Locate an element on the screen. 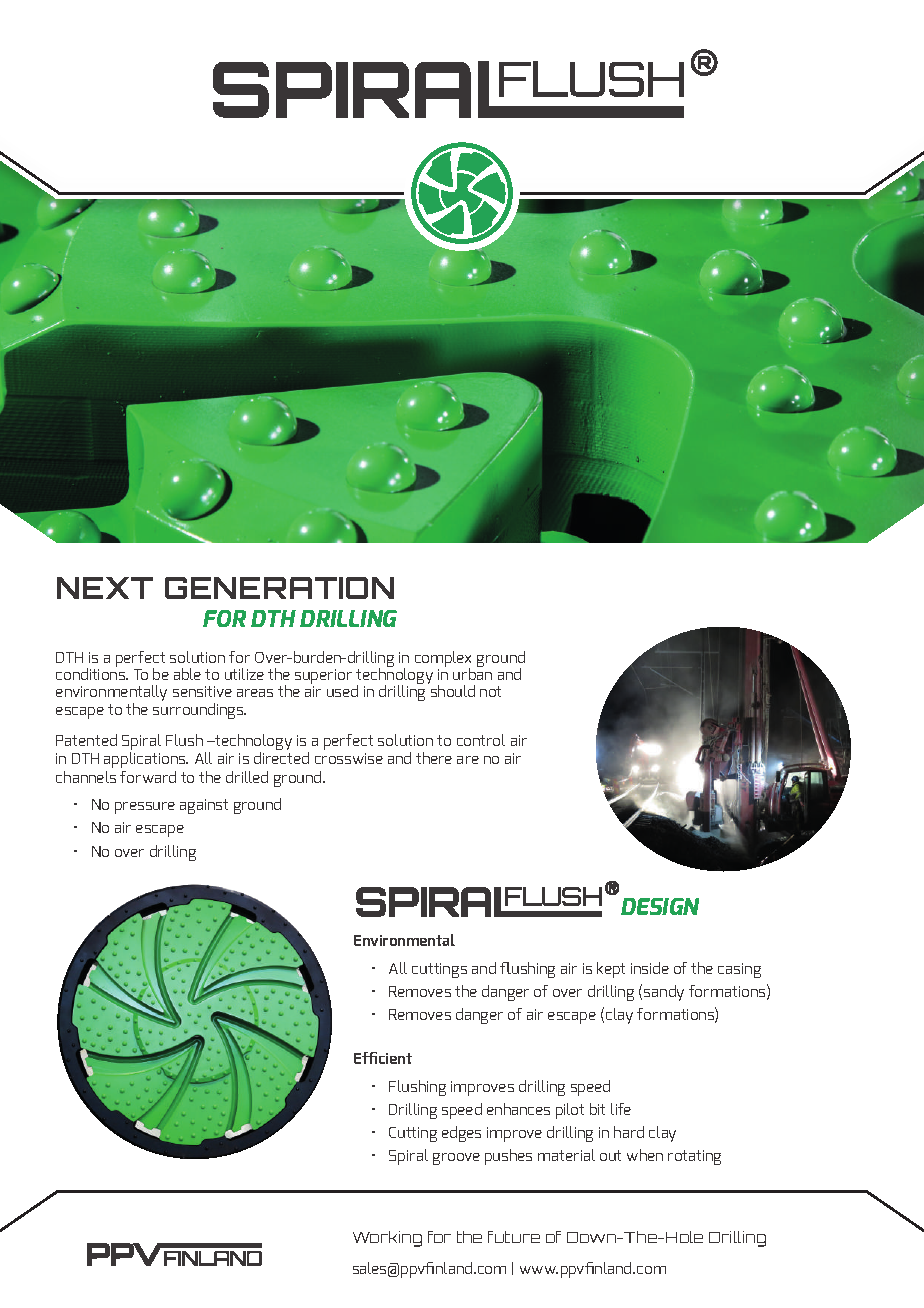 The width and height of the screenshot is (924, 1308). rotating is located at coordinates (694, 1157).
